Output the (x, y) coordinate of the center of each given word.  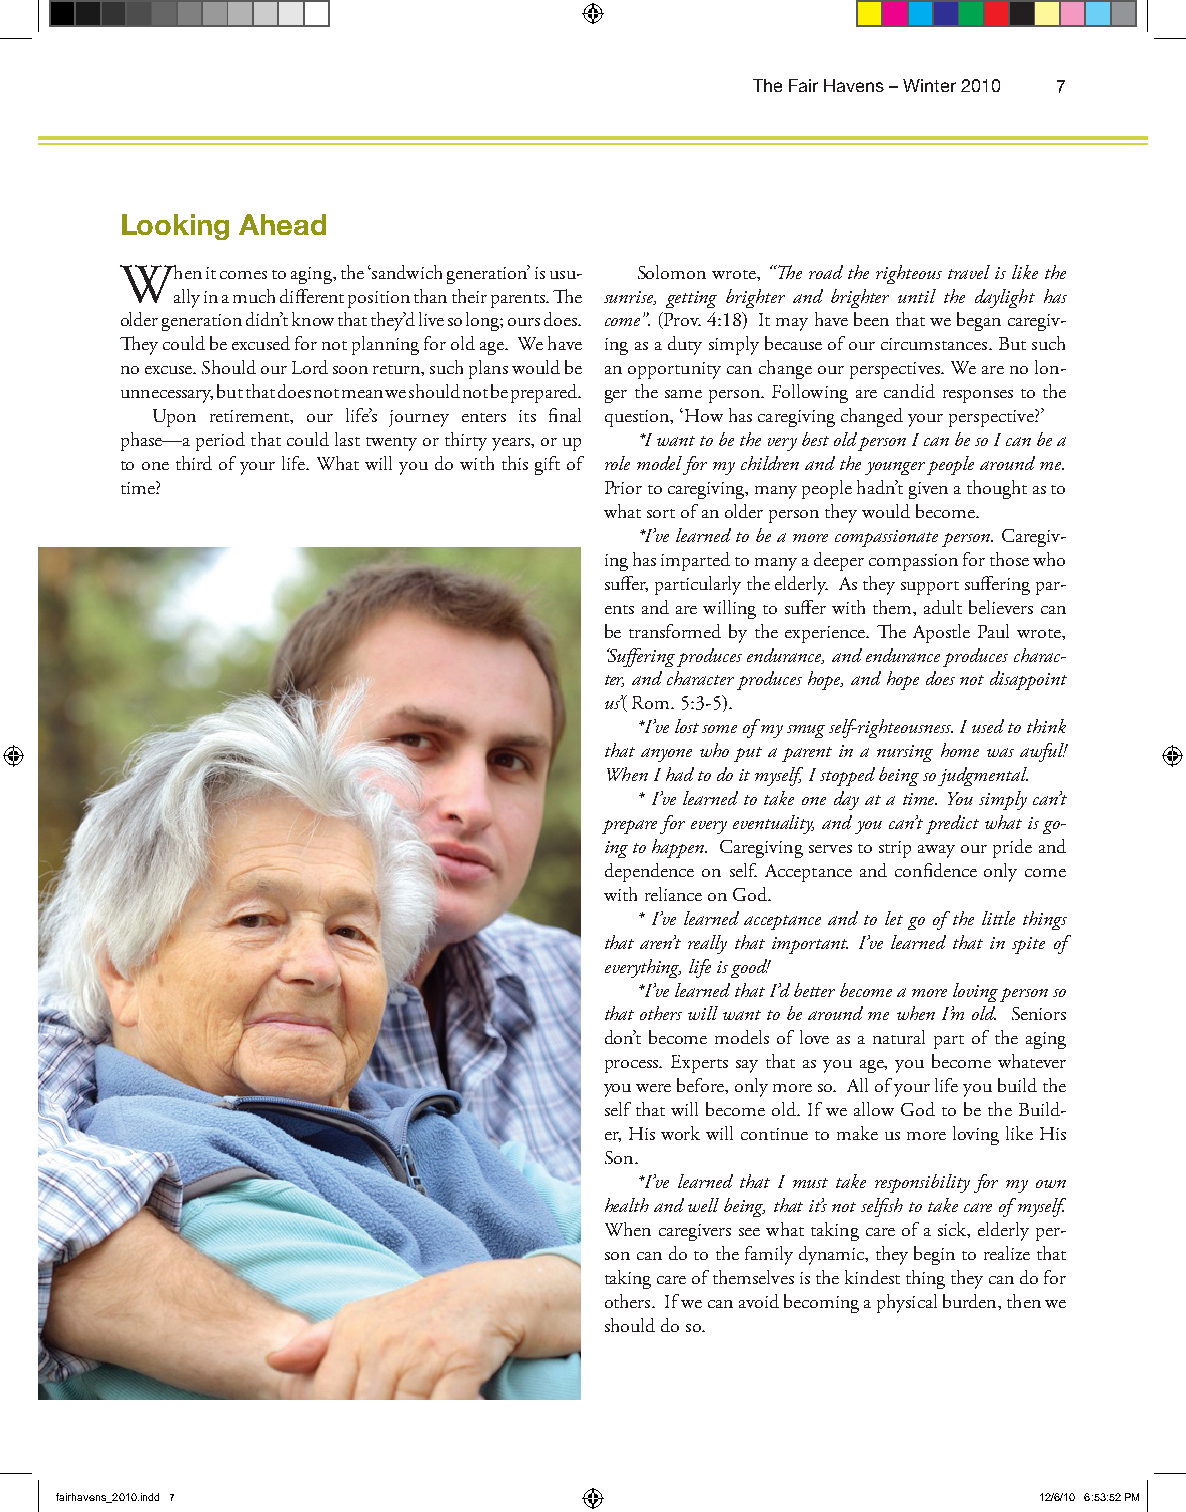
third (194, 463)
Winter (929, 85)
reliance (673, 894)
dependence (649, 872)
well (703, 1205)
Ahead (282, 224)
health (627, 1205)
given (928, 490)
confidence (936, 870)
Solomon (672, 272)
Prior (623, 487)
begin (934, 1255)
